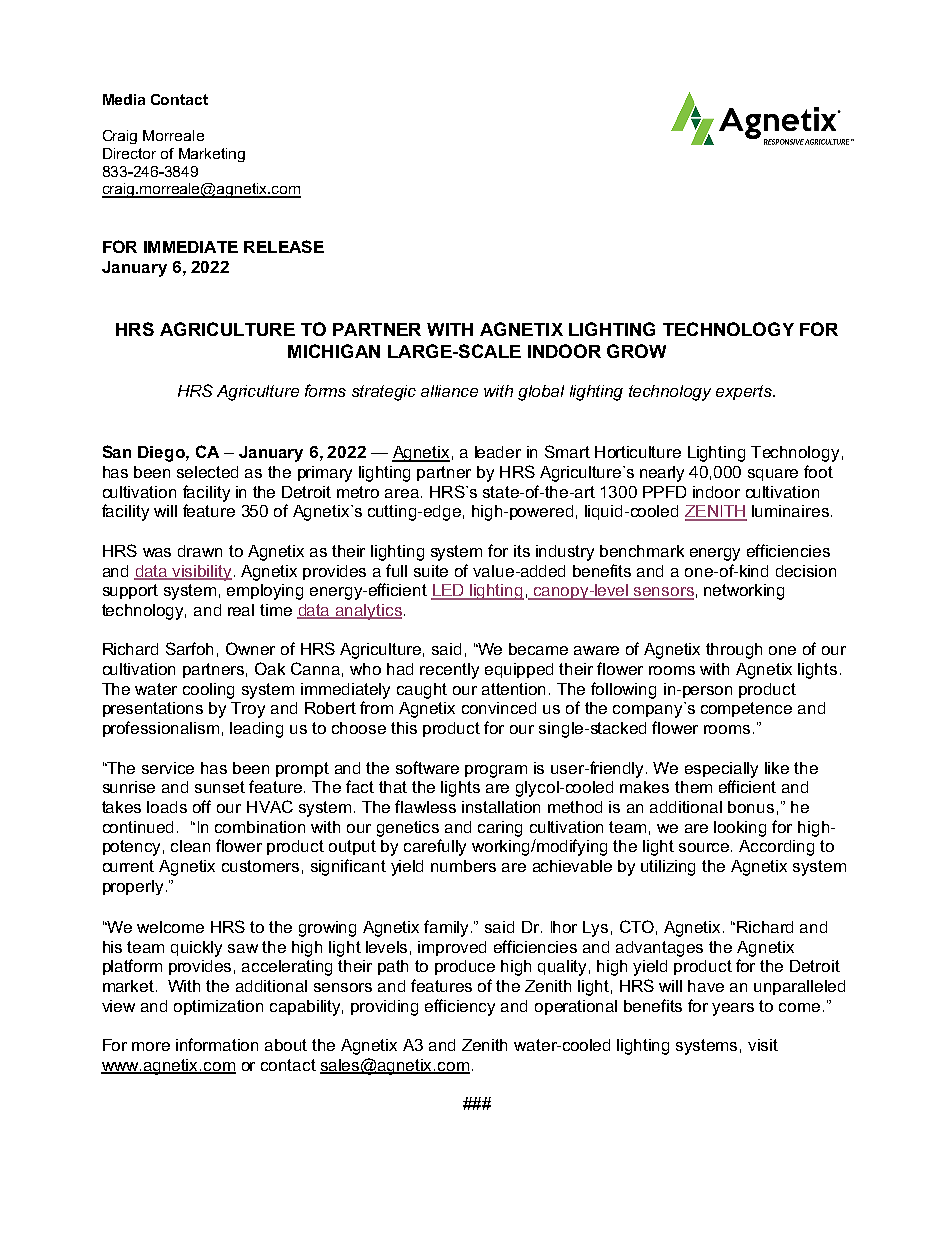 The width and height of the screenshot is (952, 1233). Describe the element at coordinates (218, 1007) in the screenshot. I see `optimization` at that location.
